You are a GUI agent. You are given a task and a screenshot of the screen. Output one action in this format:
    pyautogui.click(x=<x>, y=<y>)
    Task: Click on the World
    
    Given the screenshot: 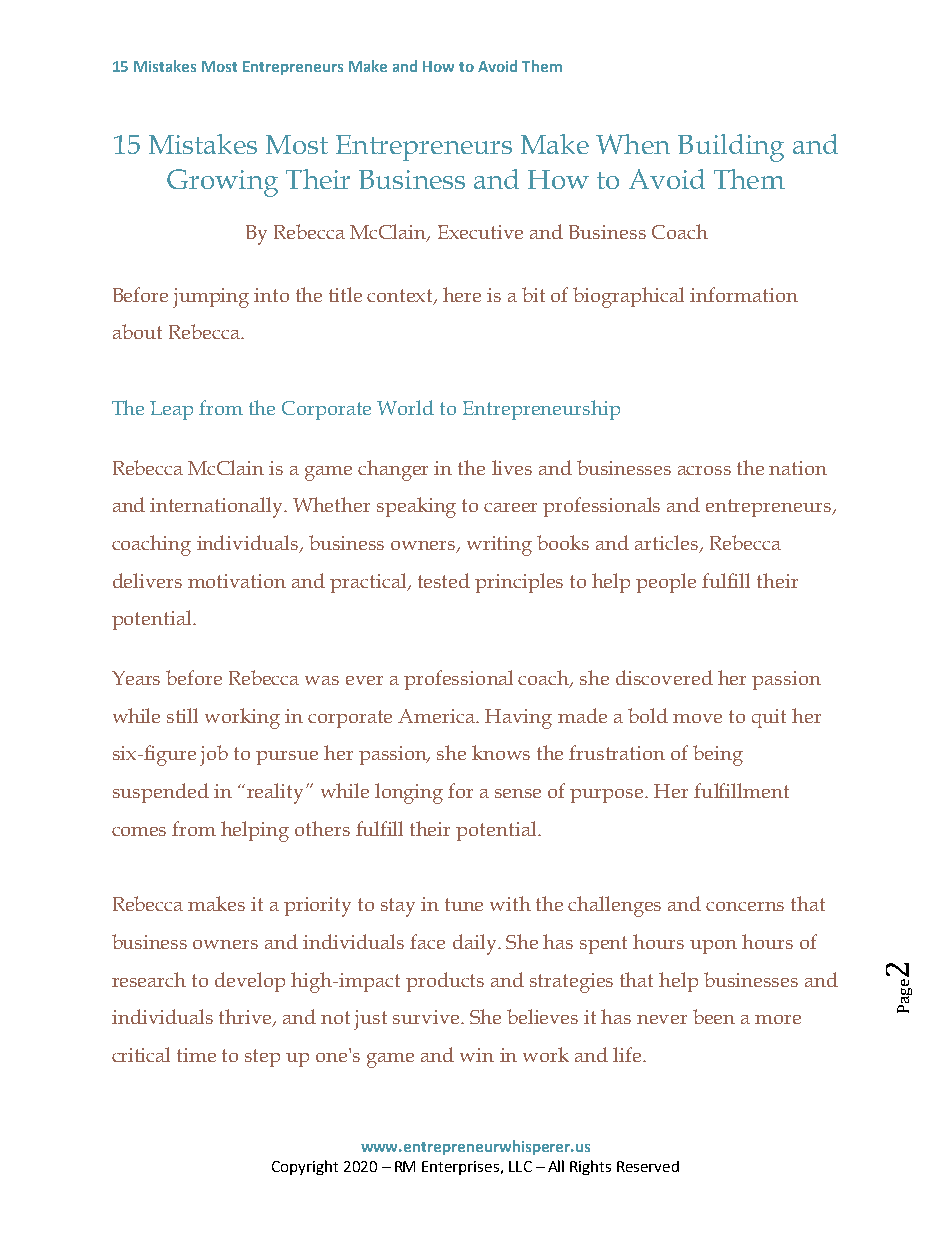 What is the action you would take?
    pyautogui.click(x=405, y=407)
